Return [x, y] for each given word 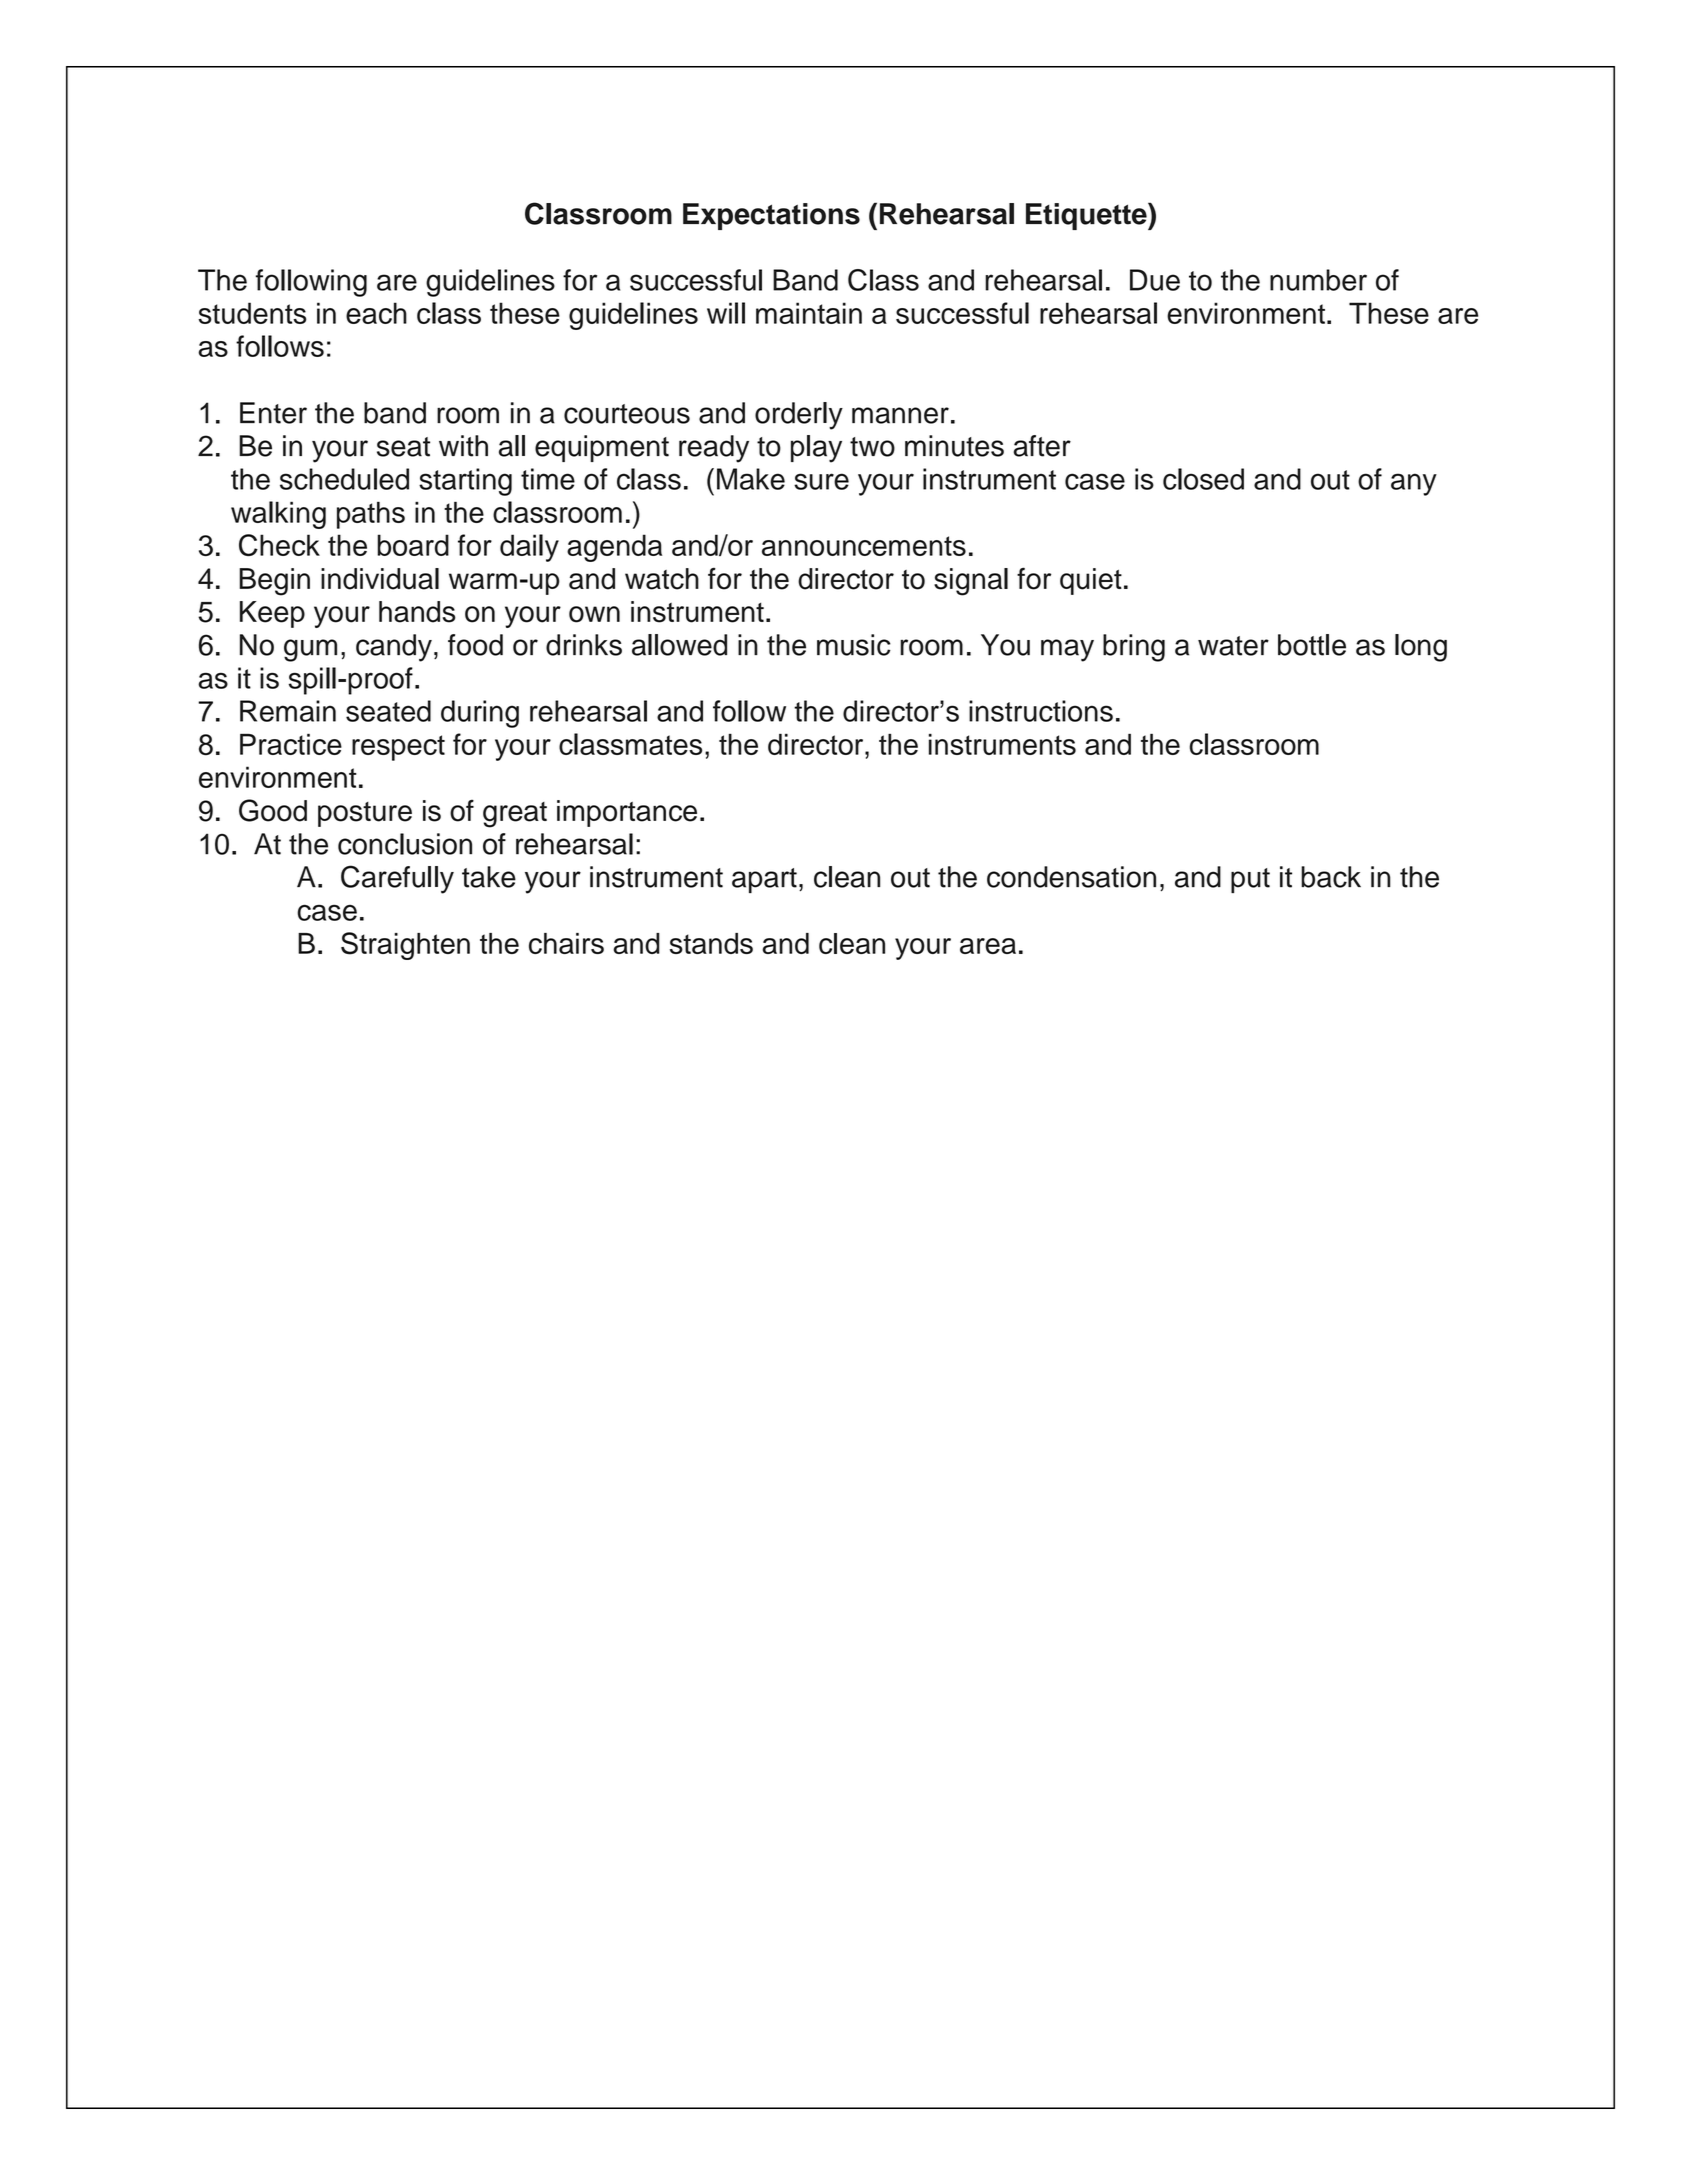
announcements [864, 546]
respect [398, 748]
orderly [799, 416]
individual [380, 579]
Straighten [405, 946]
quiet [1091, 581]
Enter [273, 413]
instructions [1041, 711]
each [376, 313]
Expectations [771, 216]
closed [1203, 479]
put [1250, 880]
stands [711, 943]
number [1318, 280]
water [1233, 646]
